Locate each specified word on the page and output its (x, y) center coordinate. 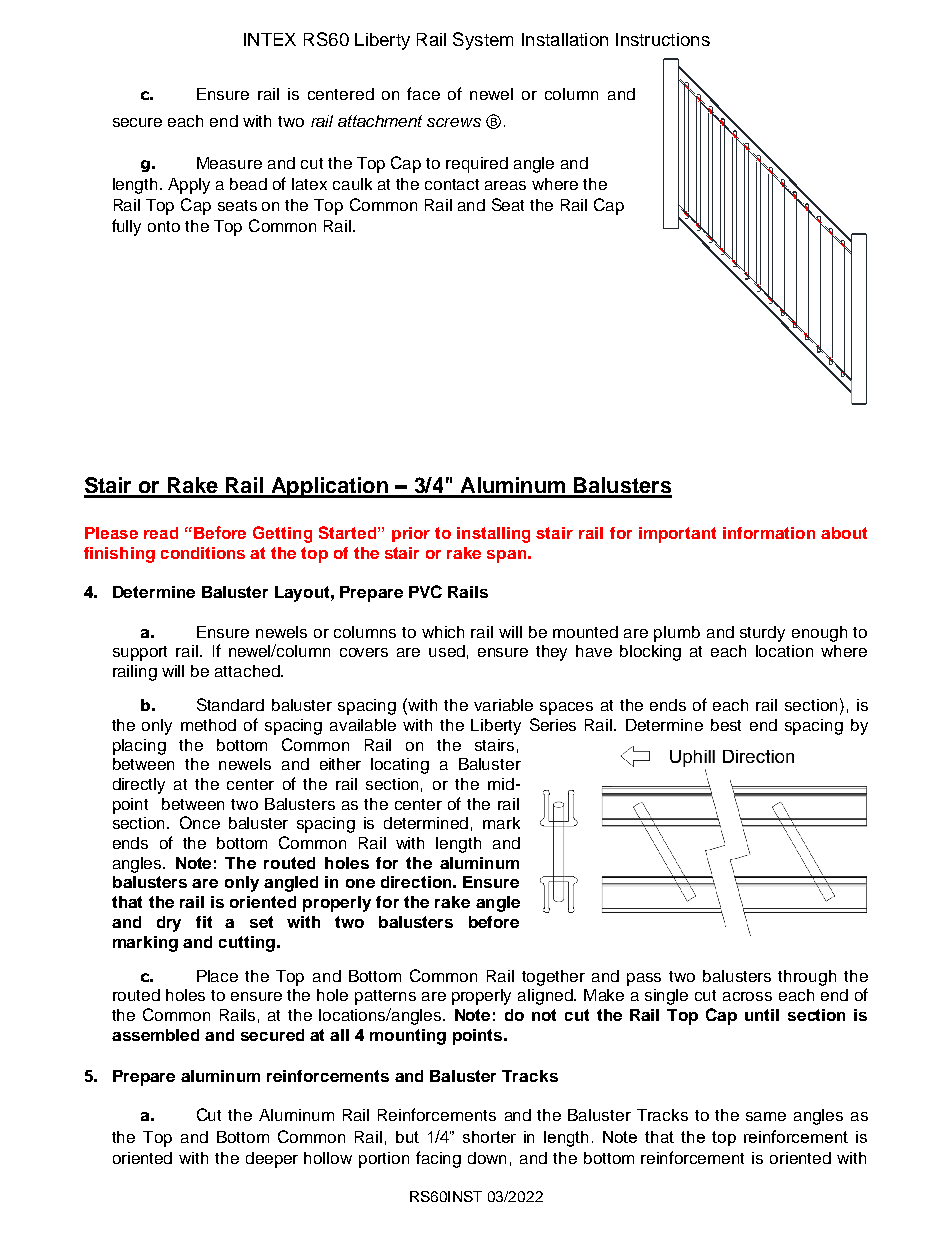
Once (200, 822)
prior (411, 534)
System (483, 41)
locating (400, 766)
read (161, 533)
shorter (489, 1137)
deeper (272, 1160)
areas (505, 185)
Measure (229, 163)
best (726, 725)
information (769, 533)
